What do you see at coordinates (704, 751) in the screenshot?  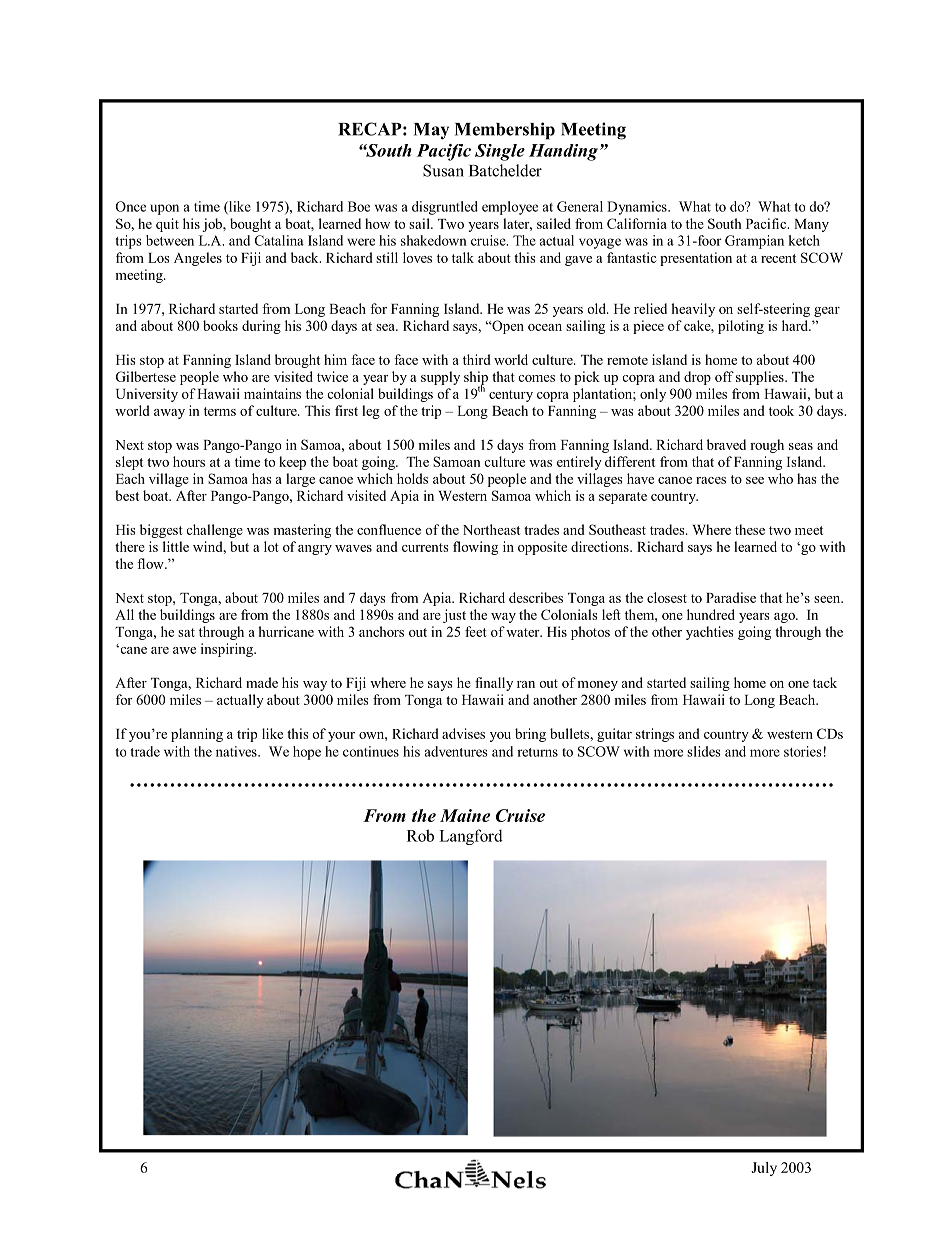 I see `slides` at bounding box center [704, 751].
